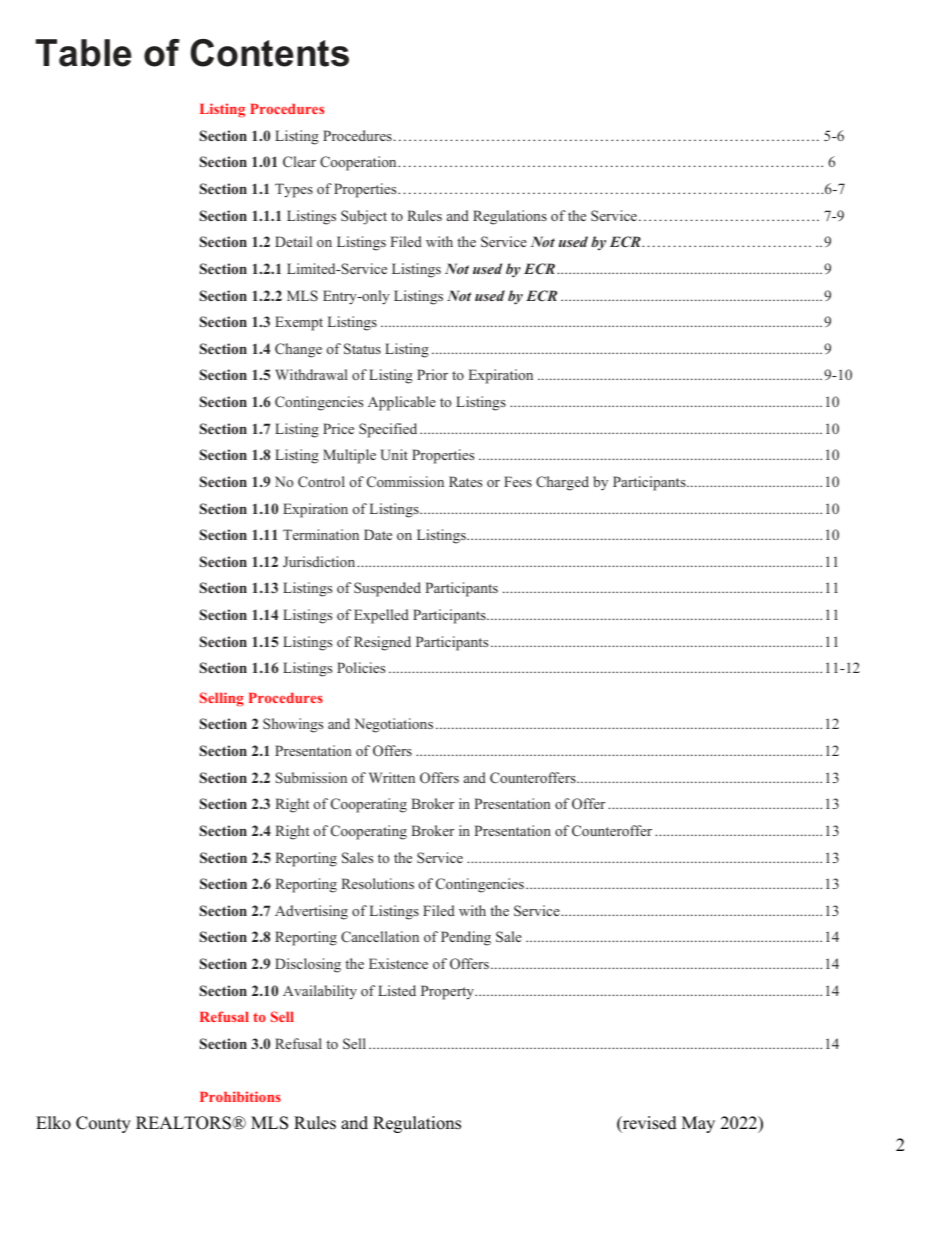  I want to click on Cooperation, so click(359, 163).
